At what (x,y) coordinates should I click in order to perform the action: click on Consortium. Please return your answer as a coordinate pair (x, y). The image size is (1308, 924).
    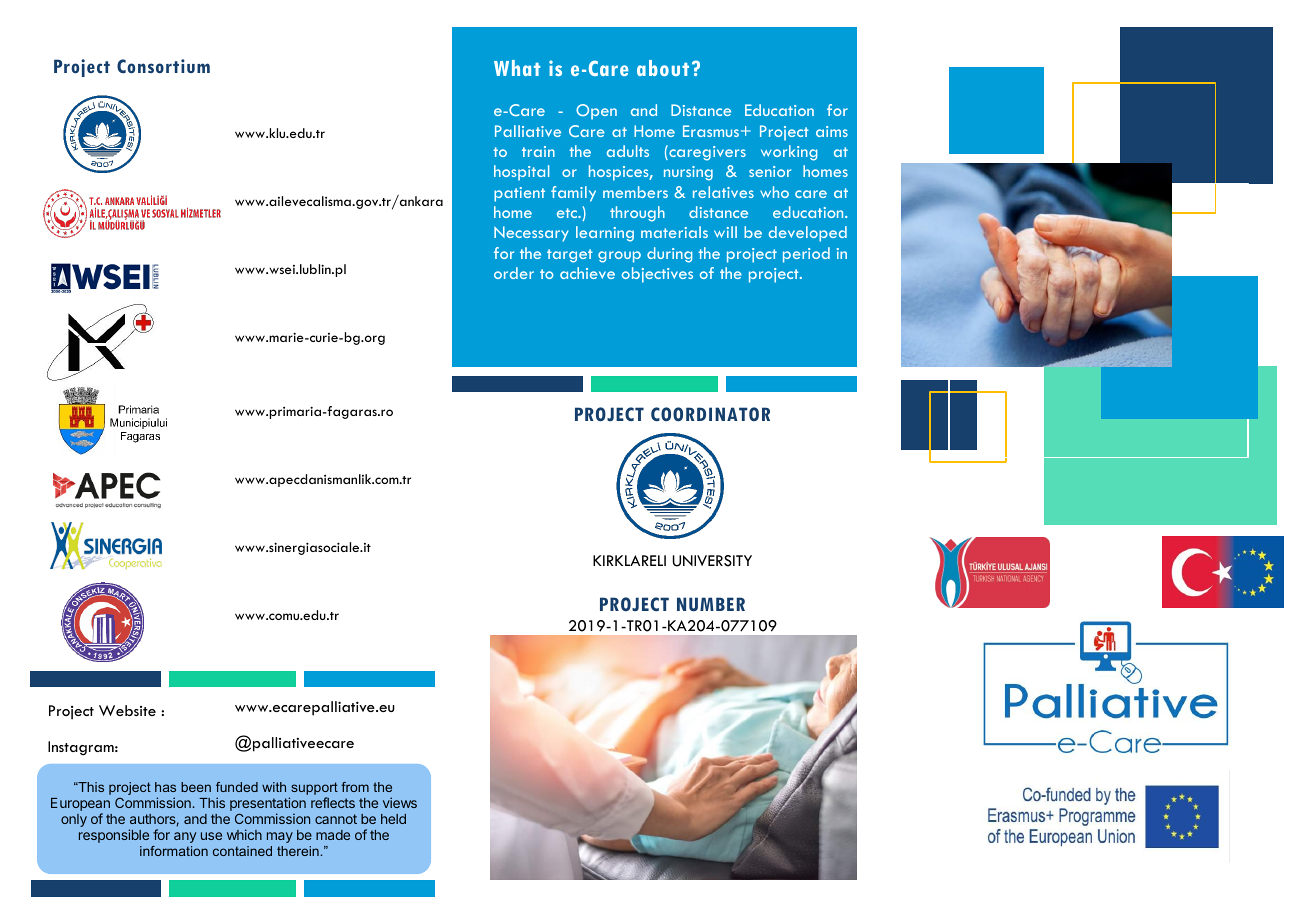
    Looking at the image, I should click on (163, 66).
